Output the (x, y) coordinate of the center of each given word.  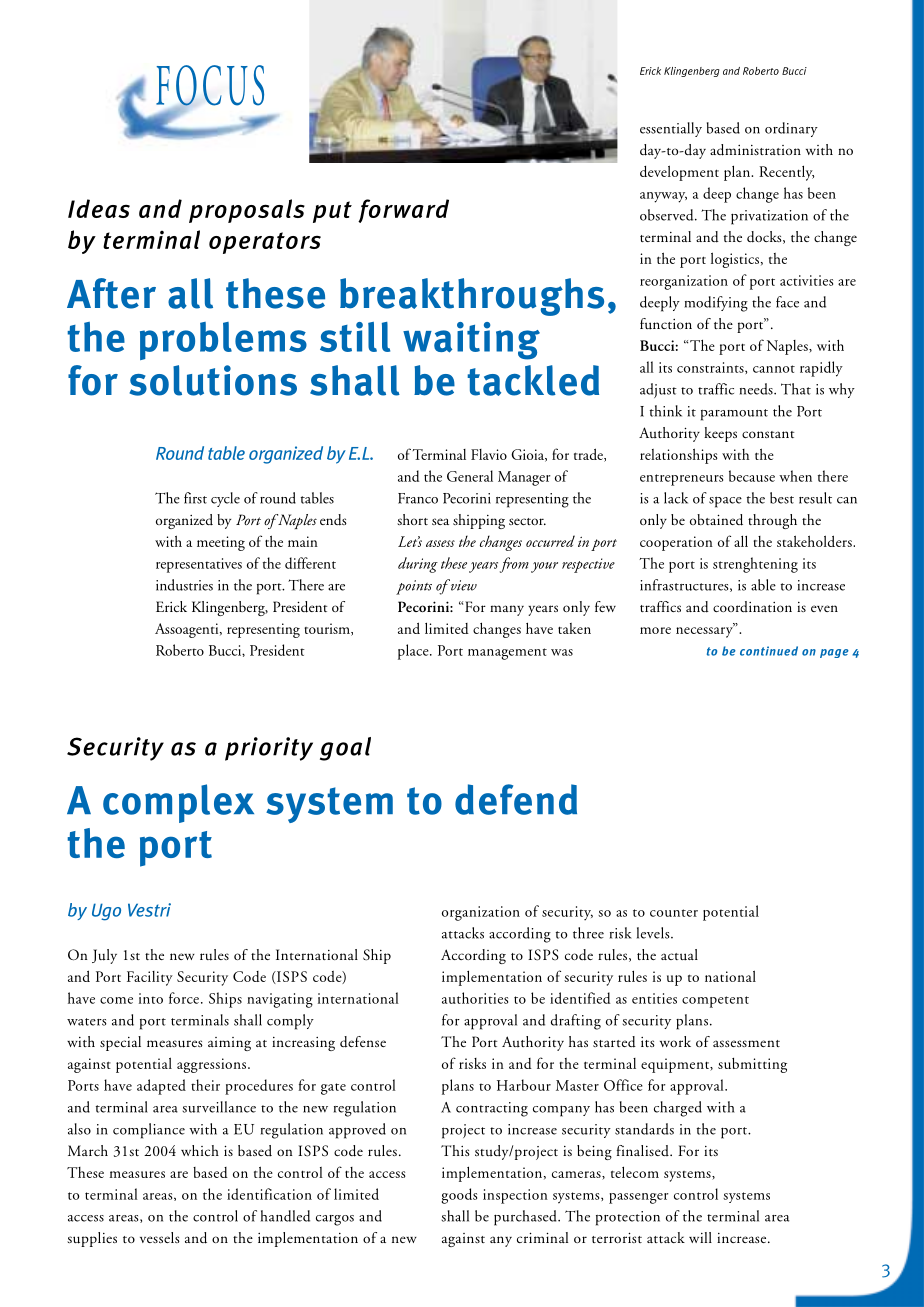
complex (178, 803)
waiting (471, 341)
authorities (475, 998)
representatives (199, 565)
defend (516, 799)
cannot (774, 369)
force (184, 998)
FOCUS (210, 86)
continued (769, 651)
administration (755, 150)
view (462, 585)
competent (715, 1002)
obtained (716, 520)
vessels (160, 1237)
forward (403, 211)
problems (223, 341)
